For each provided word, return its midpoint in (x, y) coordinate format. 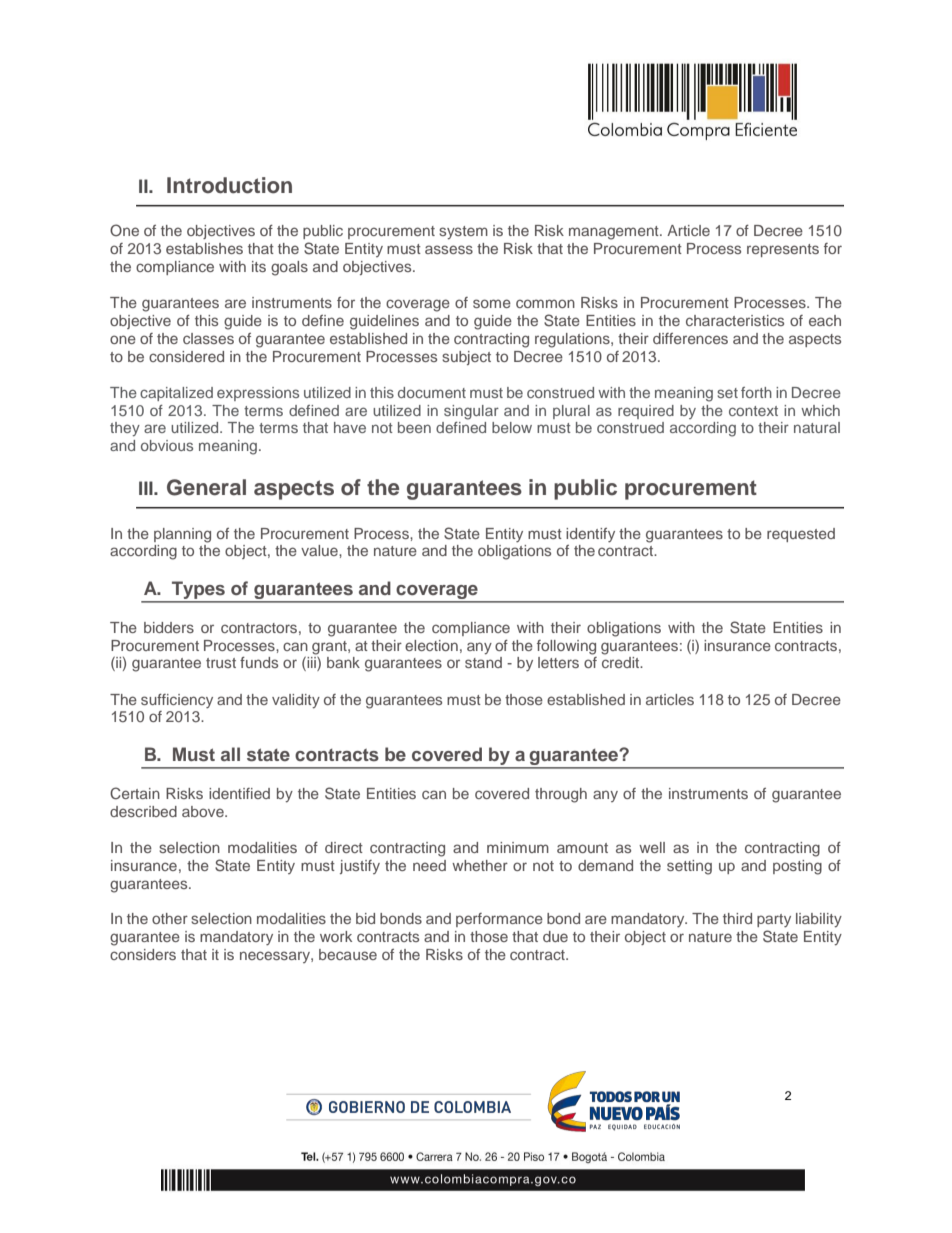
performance (499, 920)
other (170, 918)
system (463, 233)
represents (783, 250)
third (737, 918)
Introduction (229, 185)
